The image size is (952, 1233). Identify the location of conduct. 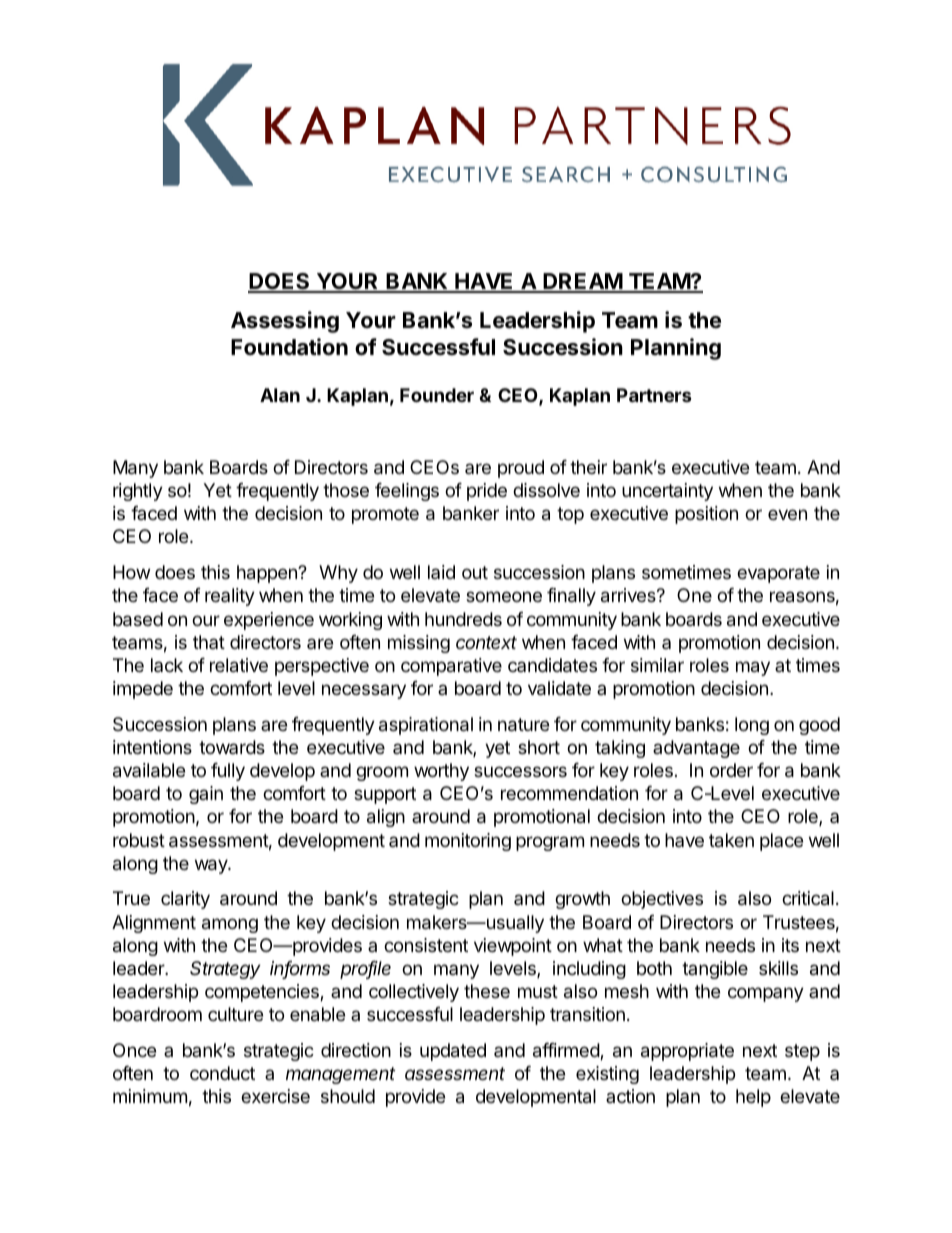
(222, 1073).
